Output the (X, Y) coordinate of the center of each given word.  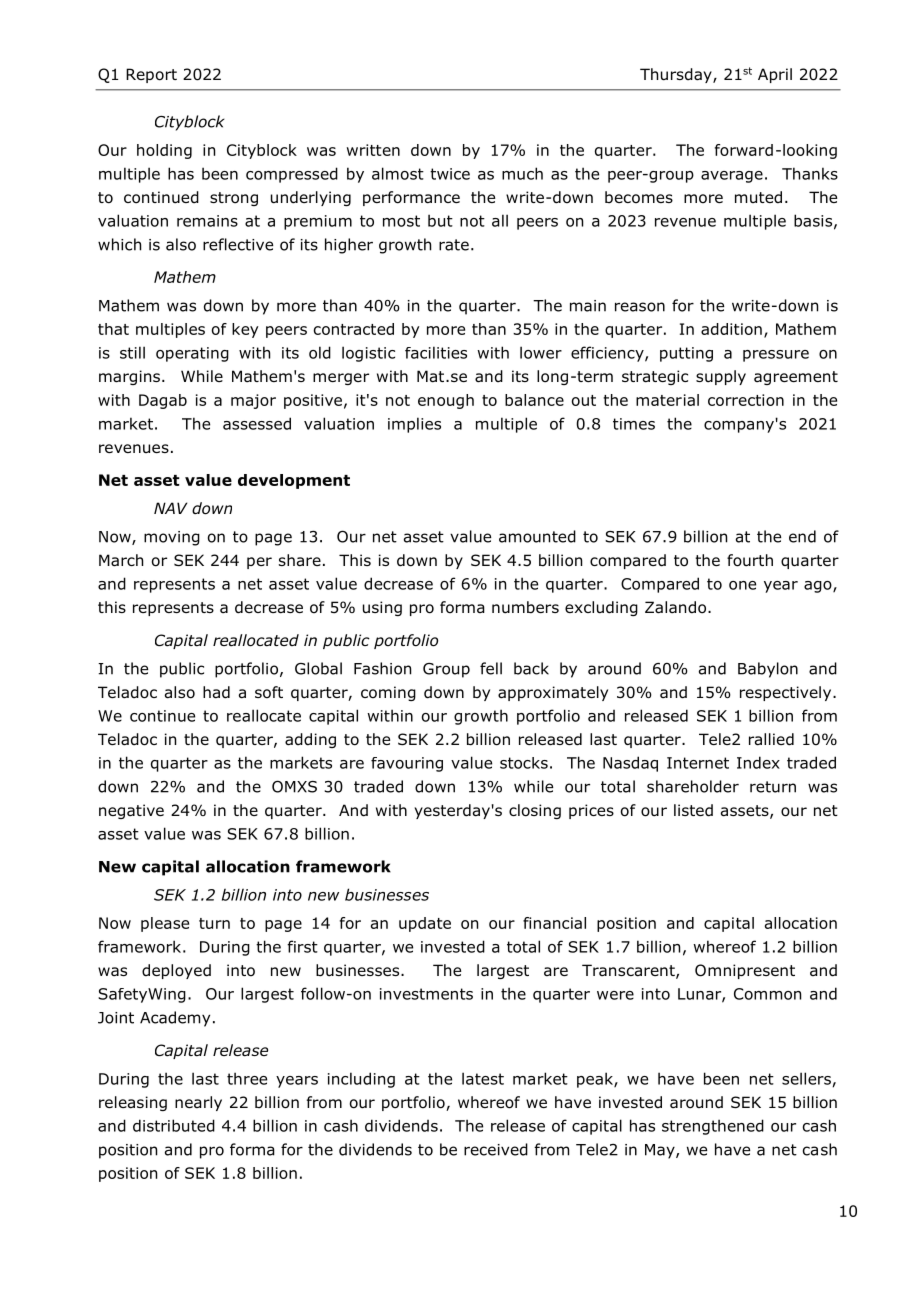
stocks (524, 763)
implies (414, 425)
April (775, 75)
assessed (257, 423)
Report (151, 75)
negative (131, 811)
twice (450, 174)
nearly (198, 1103)
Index (758, 762)
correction (746, 400)
